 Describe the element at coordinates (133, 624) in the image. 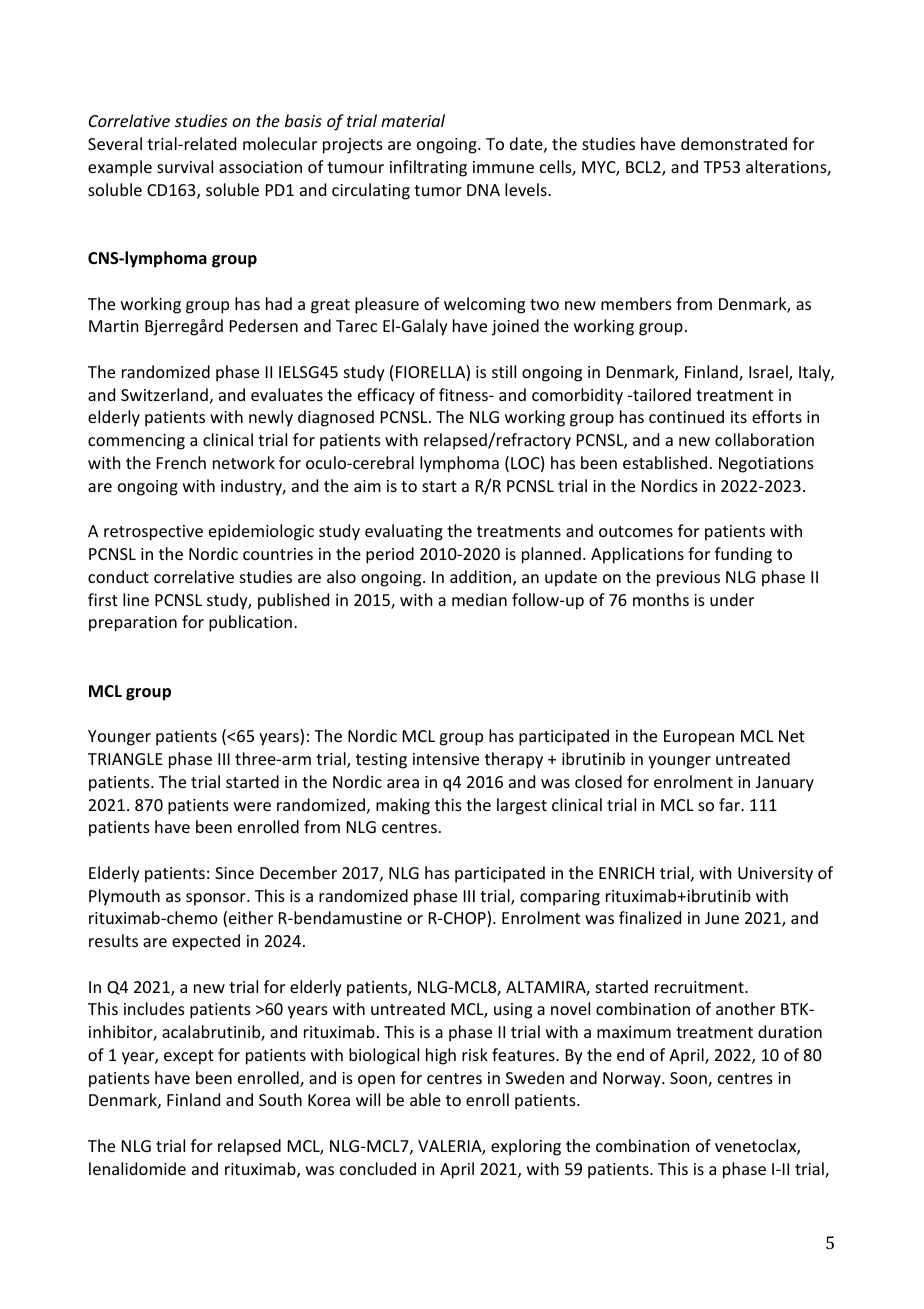

I see `preparation` at that location.
